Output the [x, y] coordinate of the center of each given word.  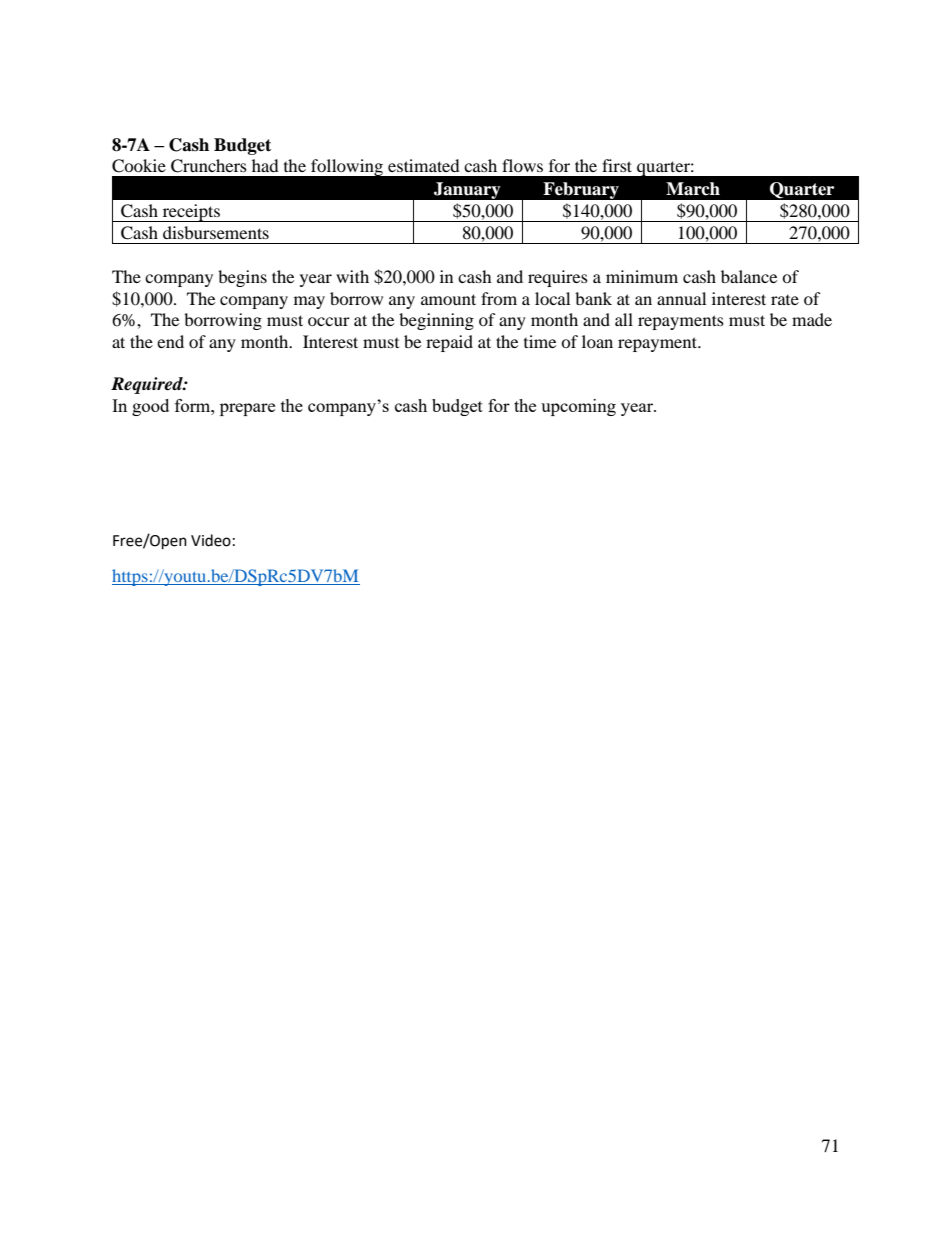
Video [211, 540]
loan [597, 341]
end [170, 341]
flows [522, 165]
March [693, 189]
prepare [247, 409]
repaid [449, 343]
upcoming [578, 407]
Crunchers [209, 166]
